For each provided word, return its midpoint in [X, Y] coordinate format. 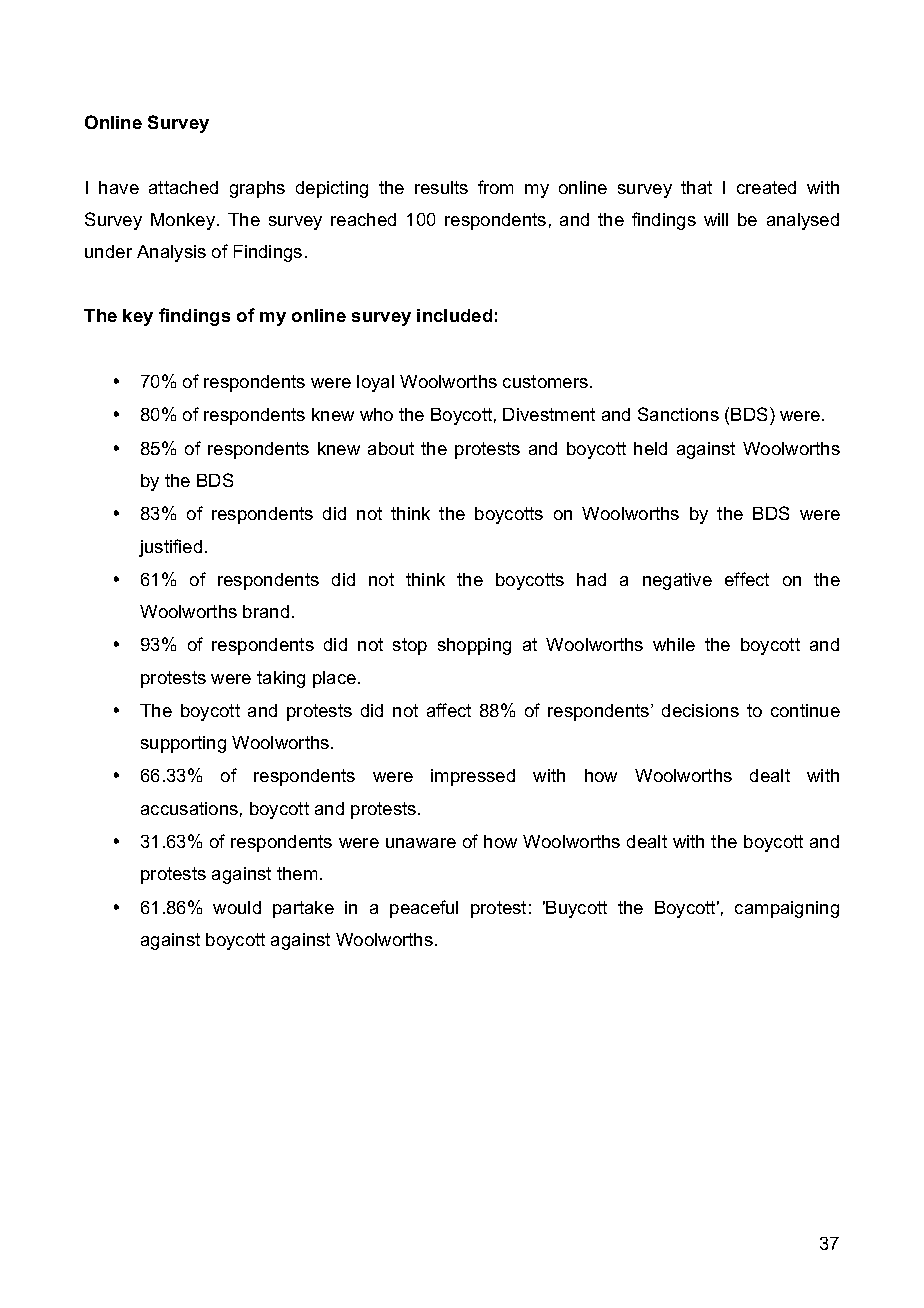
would [237, 907]
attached [183, 187]
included [454, 315]
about [391, 448]
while [674, 644]
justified [170, 548]
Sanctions [678, 414]
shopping [474, 646]
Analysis [171, 253]
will [716, 219]
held [650, 448]
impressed [473, 777]
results [441, 187]
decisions [700, 710]
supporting [183, 744]
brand [266, 611]
